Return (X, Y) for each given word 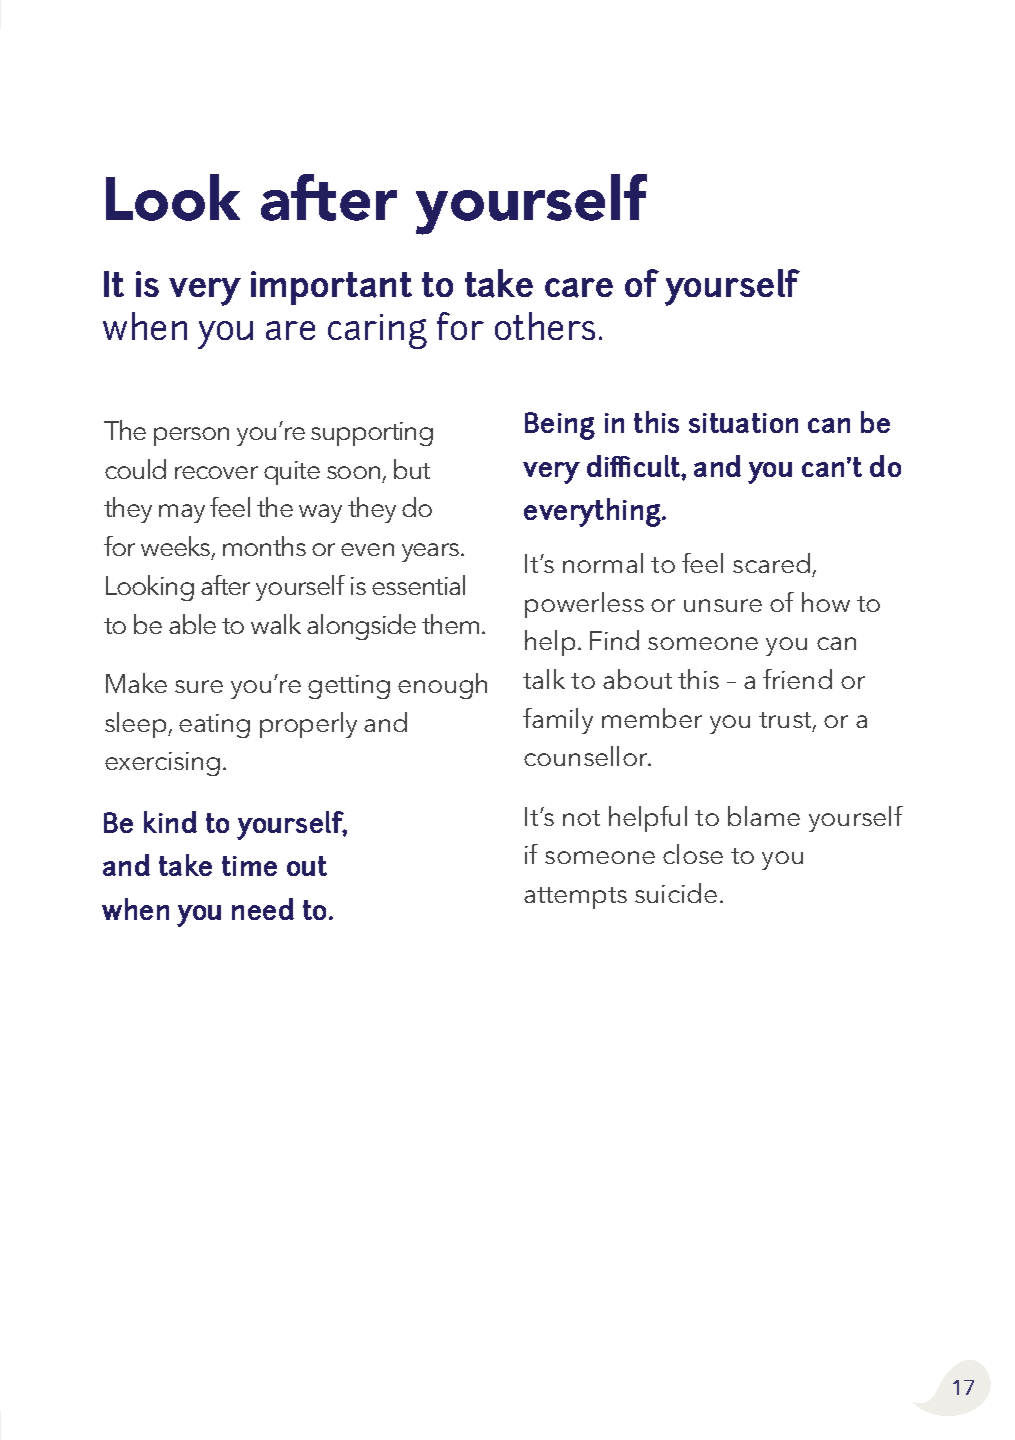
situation (743, 423)
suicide (676, 893)
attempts (575, 898)
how (826, 602)
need (263, 909)
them (450, 624)
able (192, 624)
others (545, 326)
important (331, 288)
